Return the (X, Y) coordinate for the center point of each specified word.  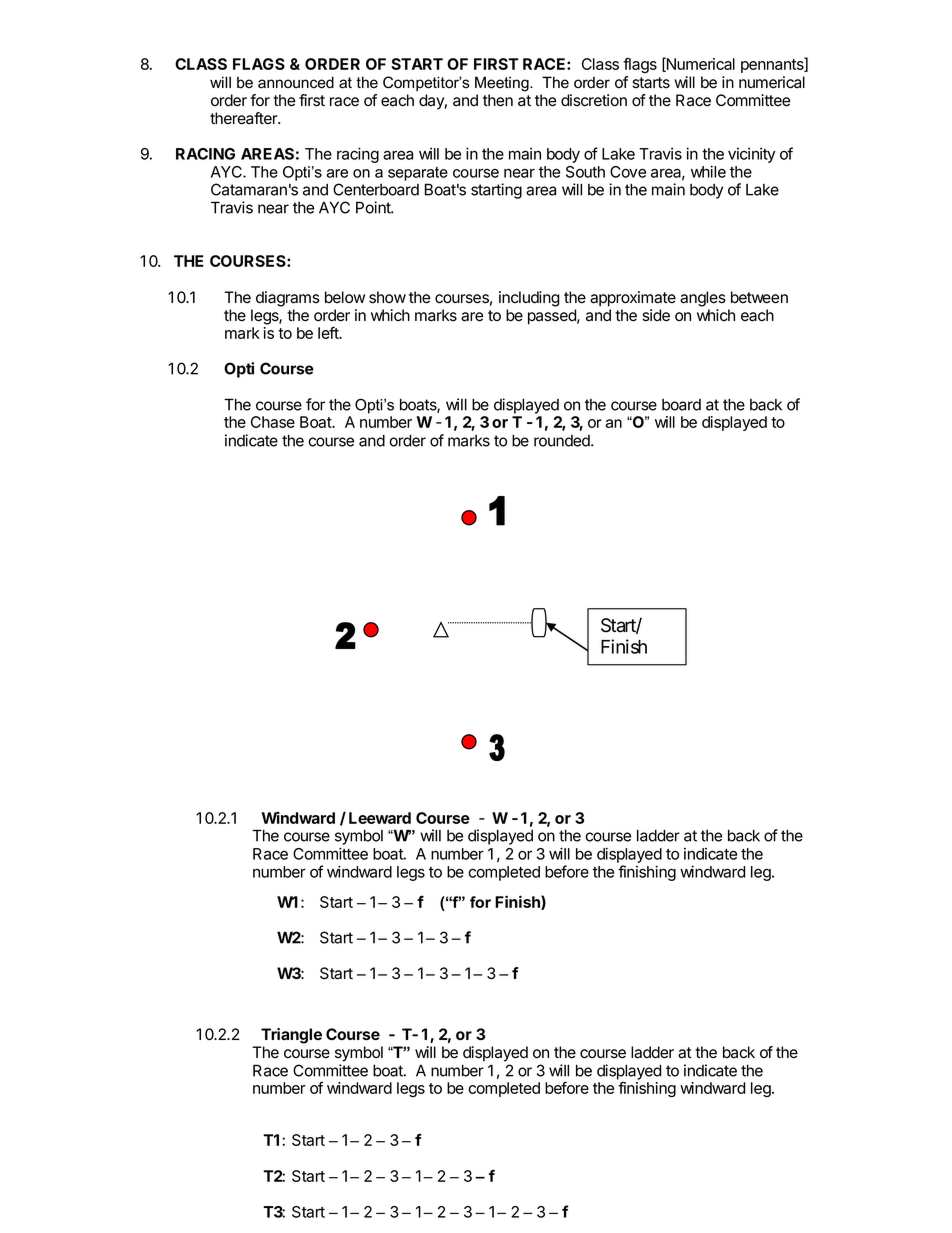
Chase (273, 422)
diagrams (288, 299)
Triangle (291, 1036)
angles (703, 299)
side (656, 315)
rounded (563, 441)
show (387, 297)
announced (296, 82)
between (759, 297)
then (498, 100)
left (329, 332)
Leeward (380, 818)
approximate (633, 299)
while (708, 171)
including (529, 299)
